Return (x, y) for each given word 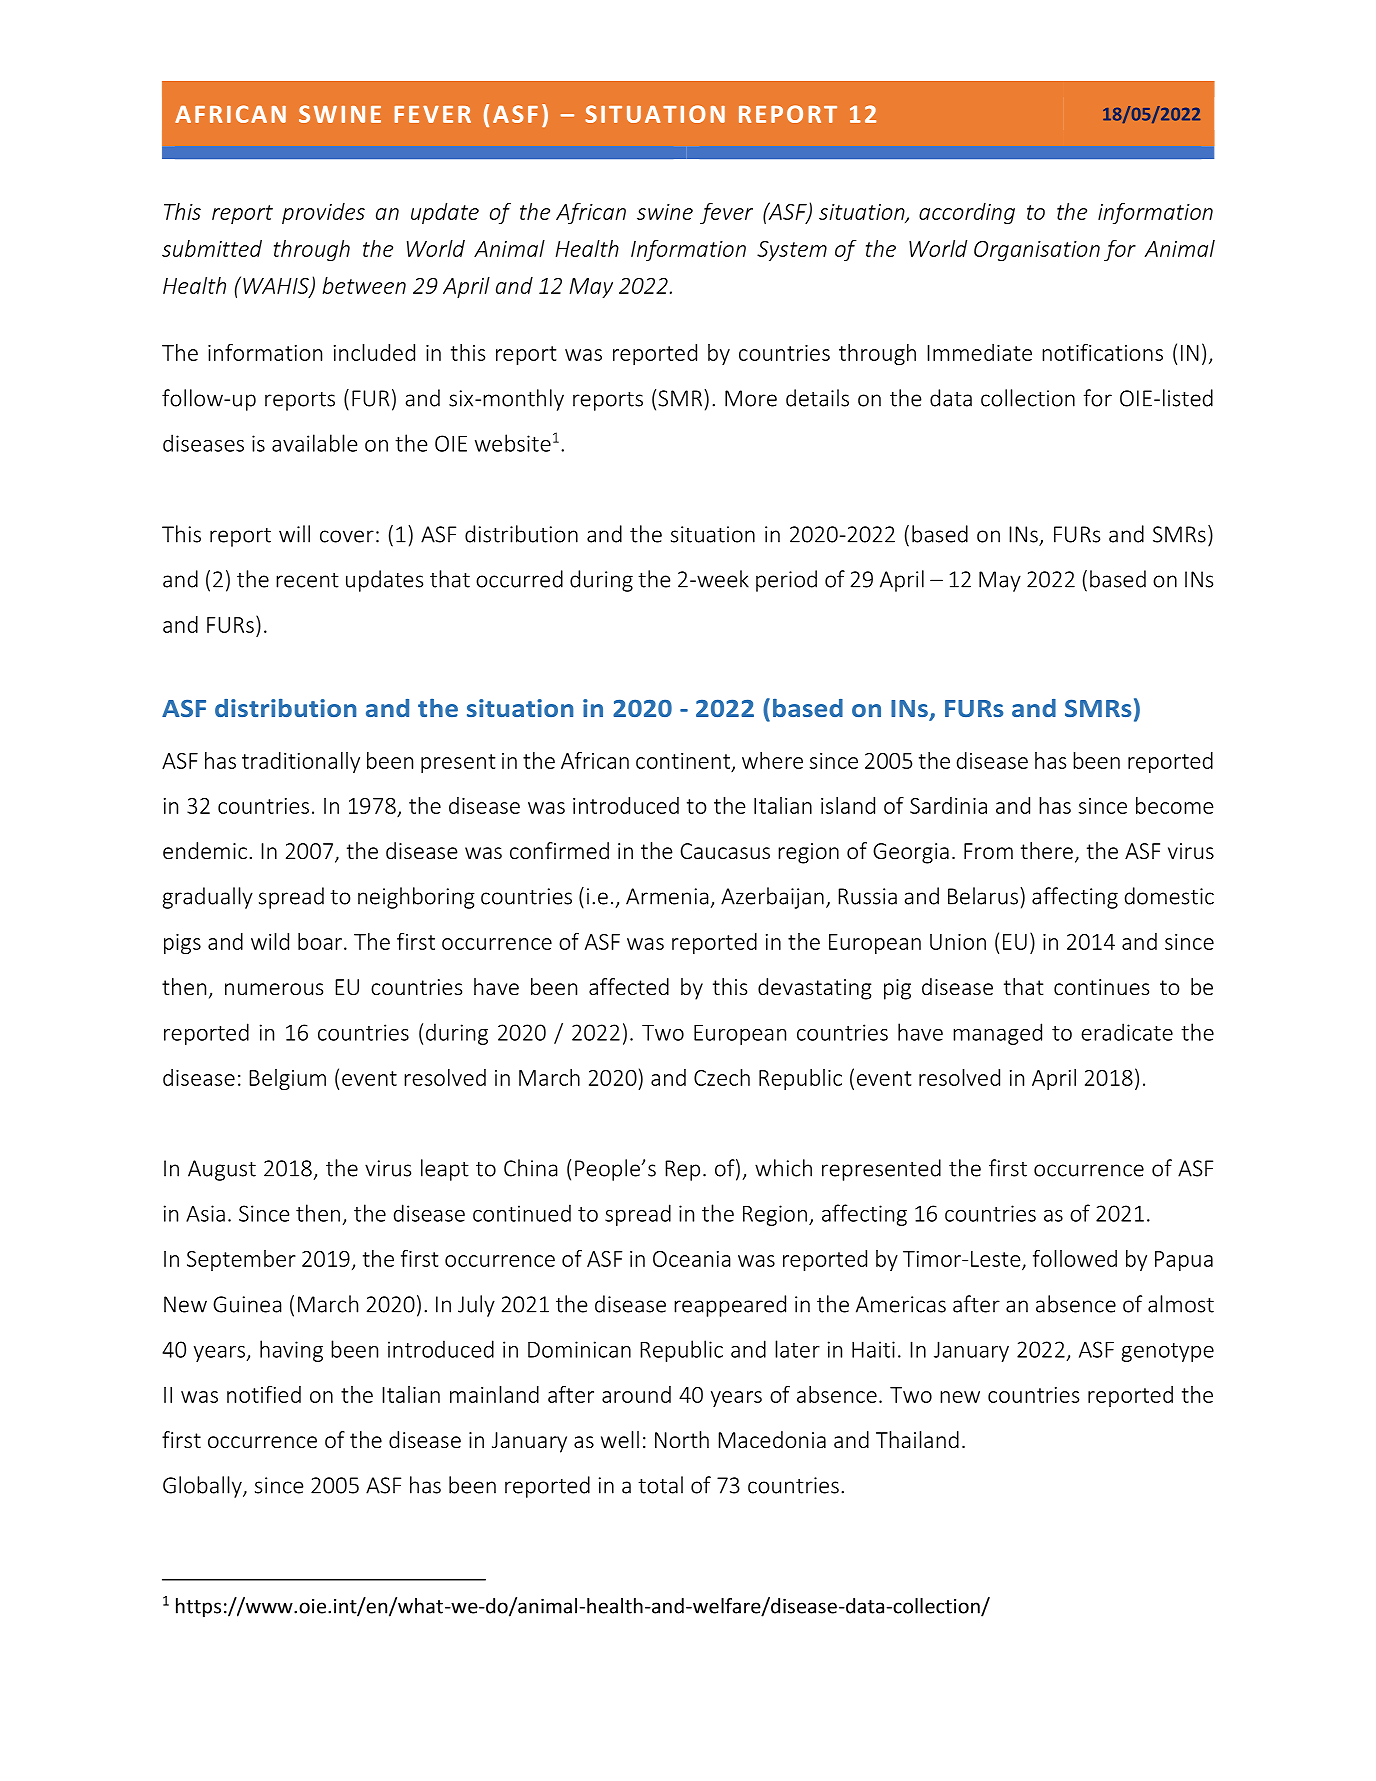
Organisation (1037, 251)
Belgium (287, 1079)
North (682, 1439)
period (786, 581)
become (1174, 805)
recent (307, 580)
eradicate (1127, 1032)
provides (323, 213)
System (792, 251)
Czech (722, 1077)
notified (264, 1394)
